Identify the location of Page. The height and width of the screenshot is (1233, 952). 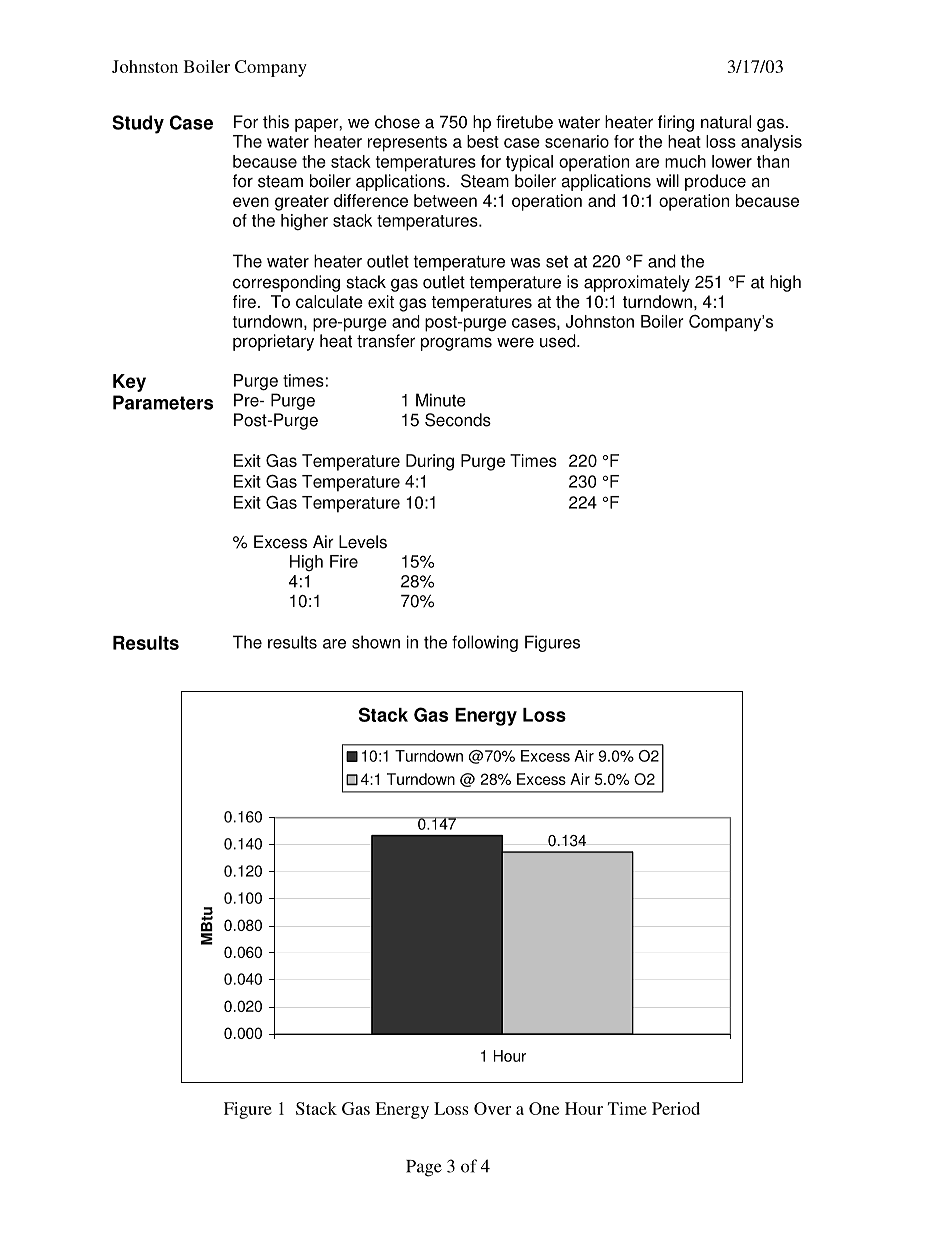
(424, 1168).
